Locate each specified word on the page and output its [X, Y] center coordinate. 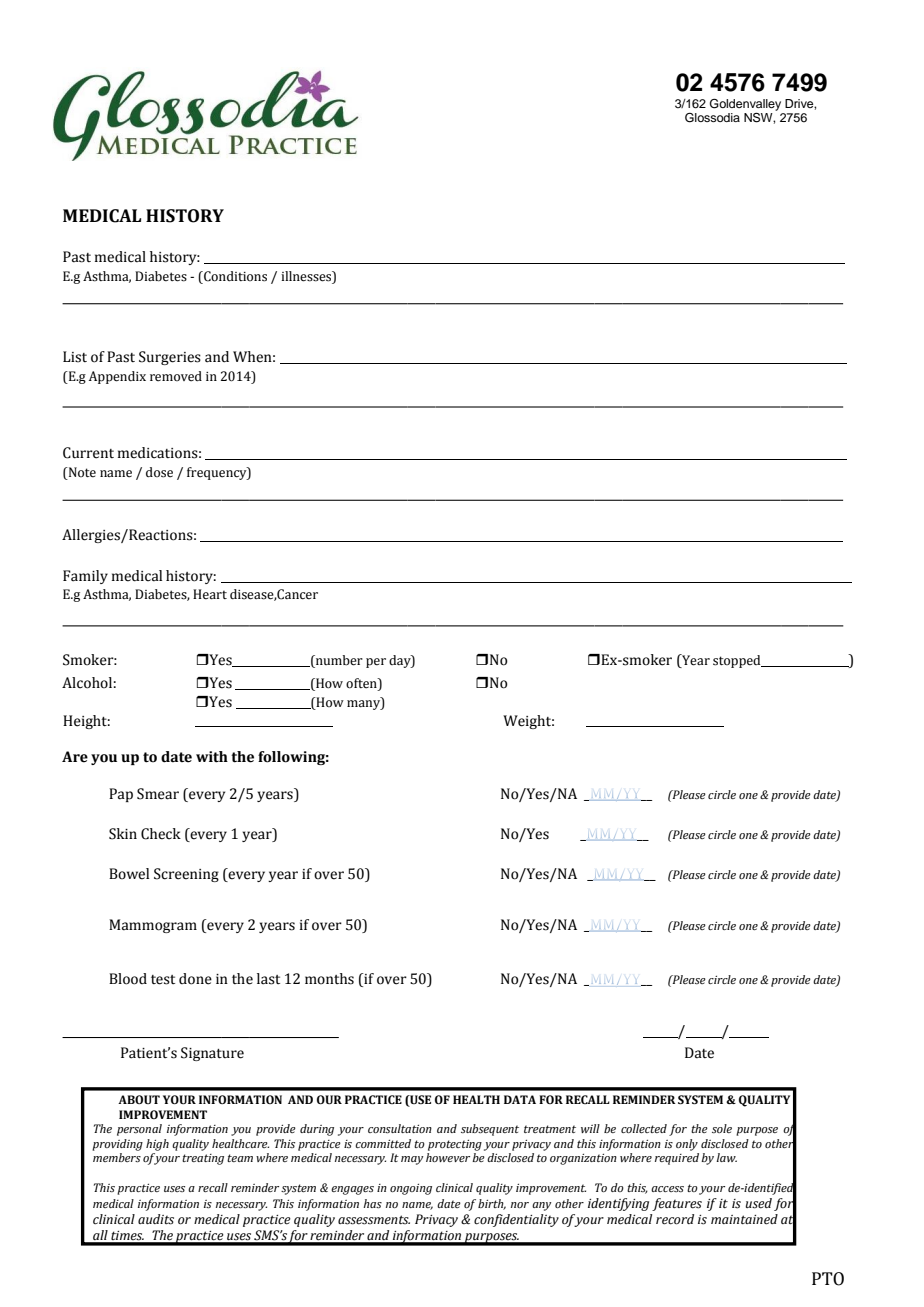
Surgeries [170, 358]
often [362, 684]
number [338, 661]
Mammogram [153, 926]
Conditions [234, 276]
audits [156, 1219]
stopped [738, 661]
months [329, 979]
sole [722, 1128]
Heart [210, 594]
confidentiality [516, 1220]
